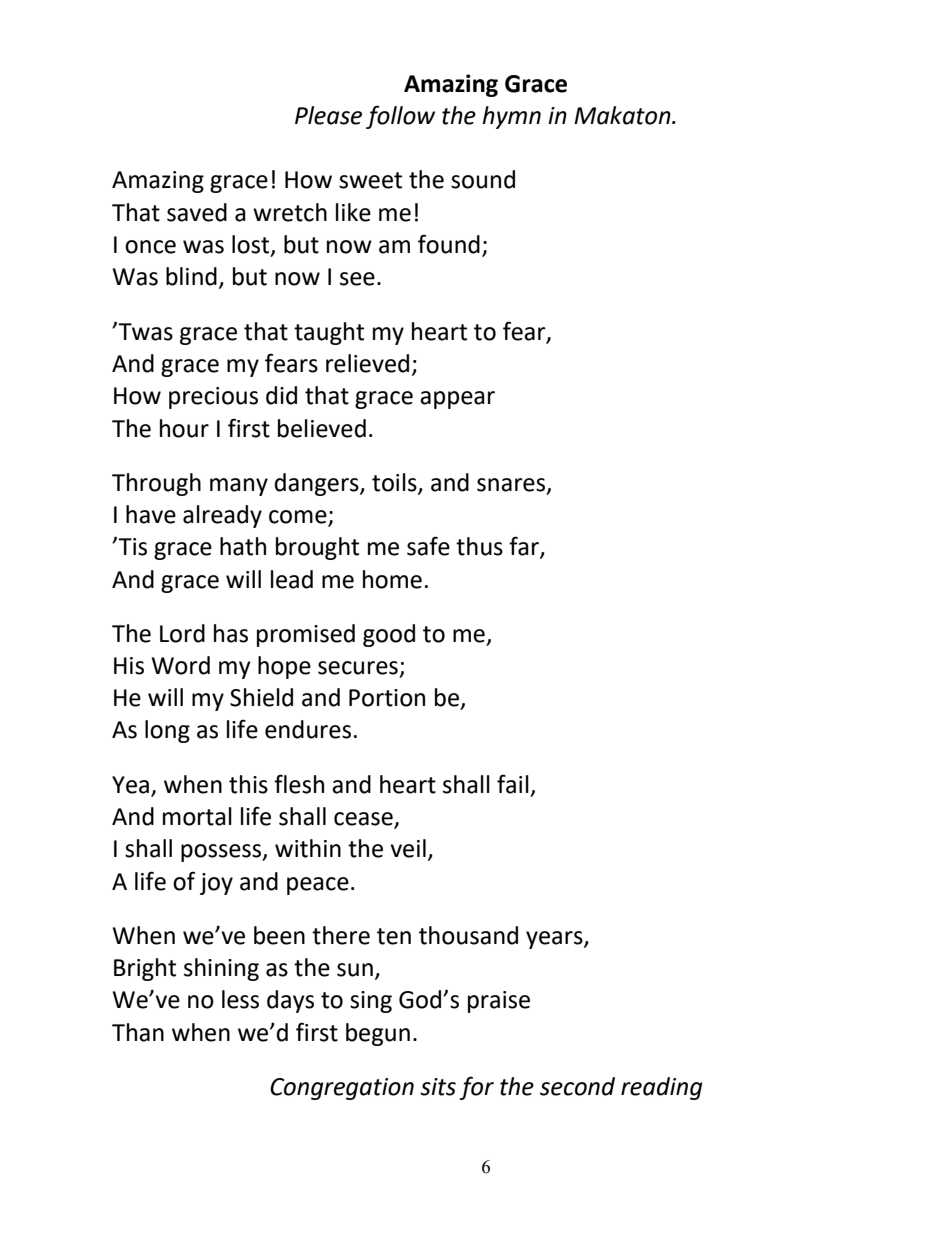  What do you see at coordinates (138, 1032) in the screenshot?
I see `Than` at bounding box center [138, 1032].
